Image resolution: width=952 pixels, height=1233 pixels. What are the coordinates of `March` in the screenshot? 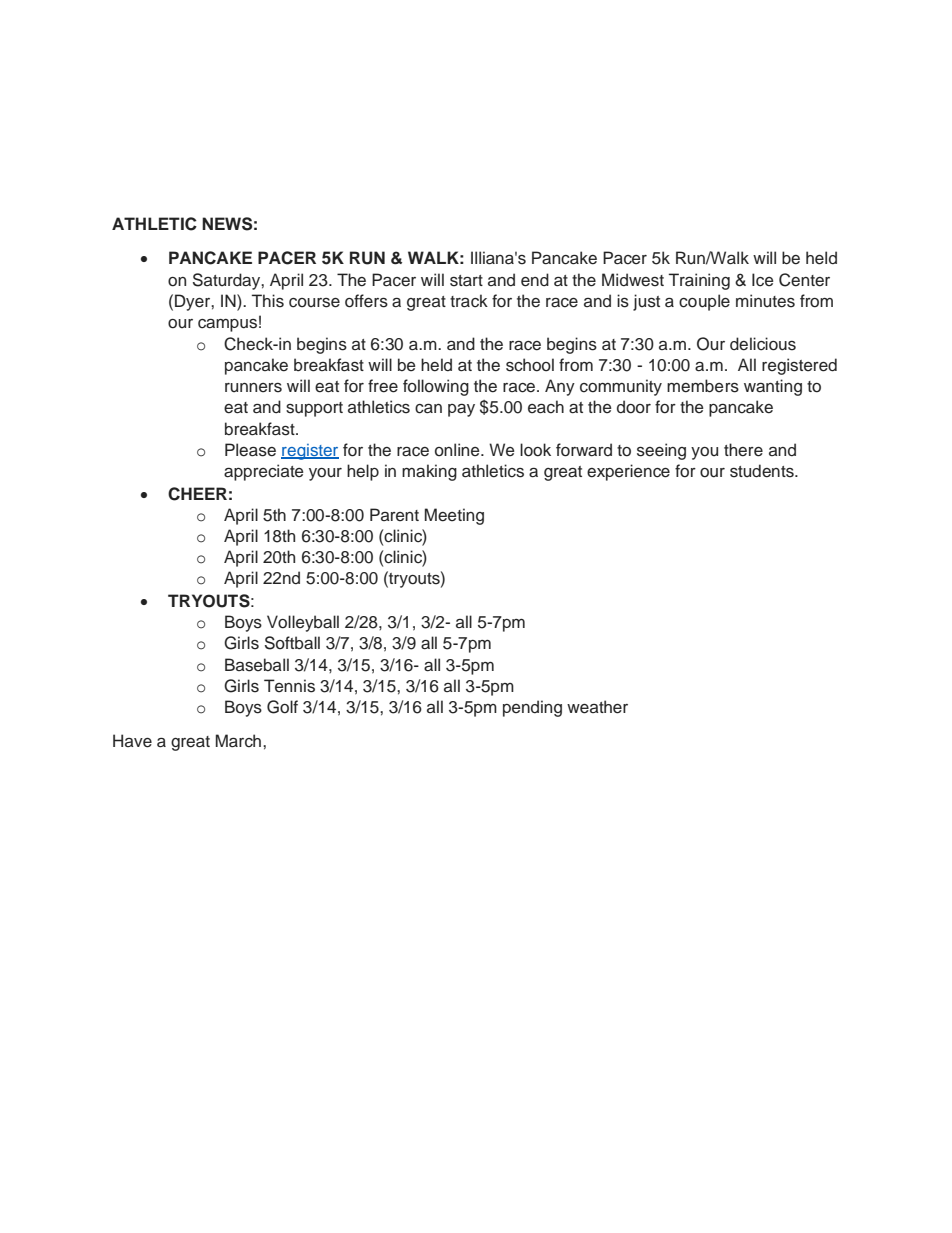 It's located at (240, 741).
